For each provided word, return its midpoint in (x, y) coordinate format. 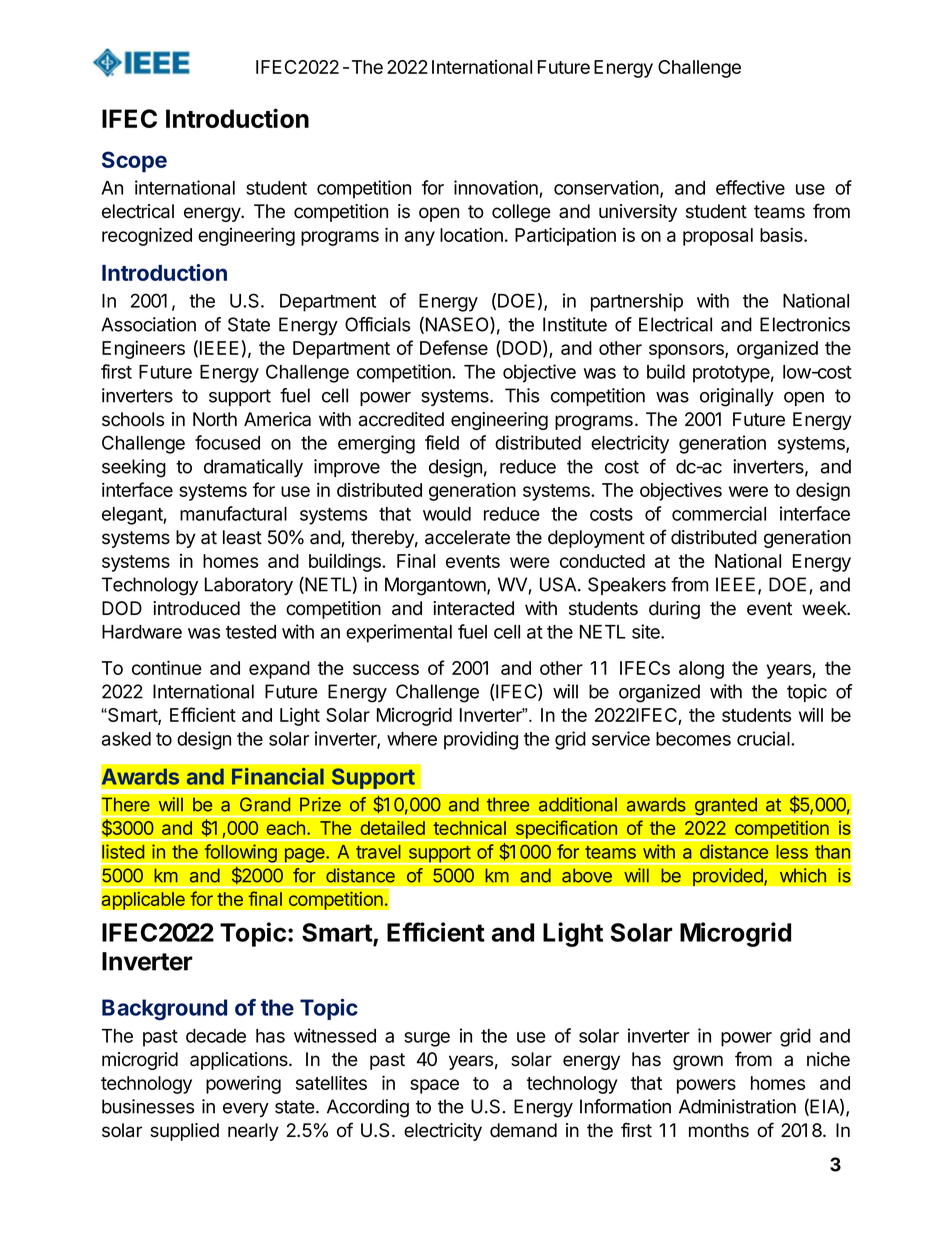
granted (725, 807)
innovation (496, 187)
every (246, 1110)
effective (750, 187)
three (508, 804)
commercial (719, 513)
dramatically (253, 468)
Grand (265, 804)
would (447, 514)
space (434, 1086)
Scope (134, 162)
